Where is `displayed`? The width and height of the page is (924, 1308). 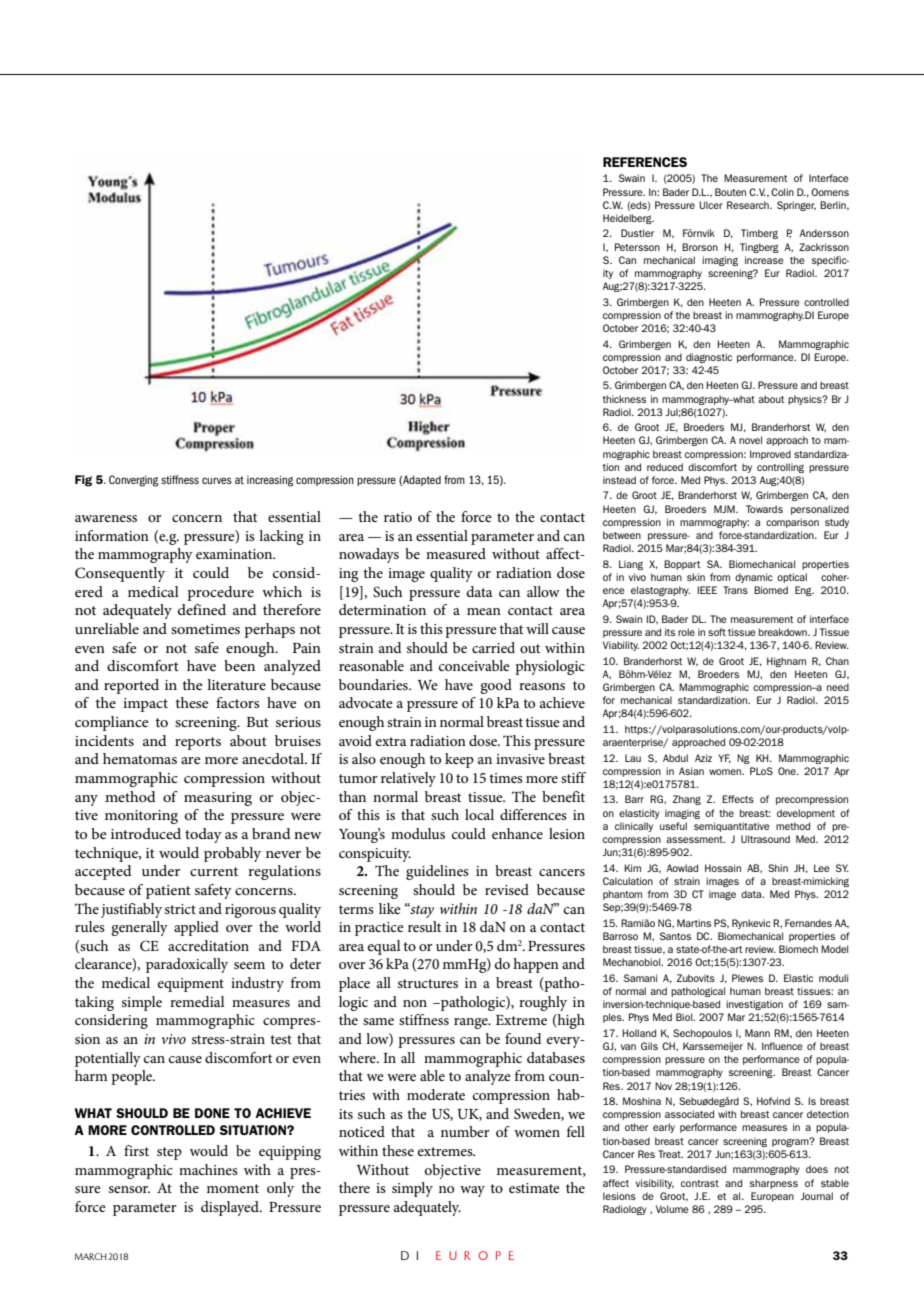
displayed is located at coordinates (231, 1208).
